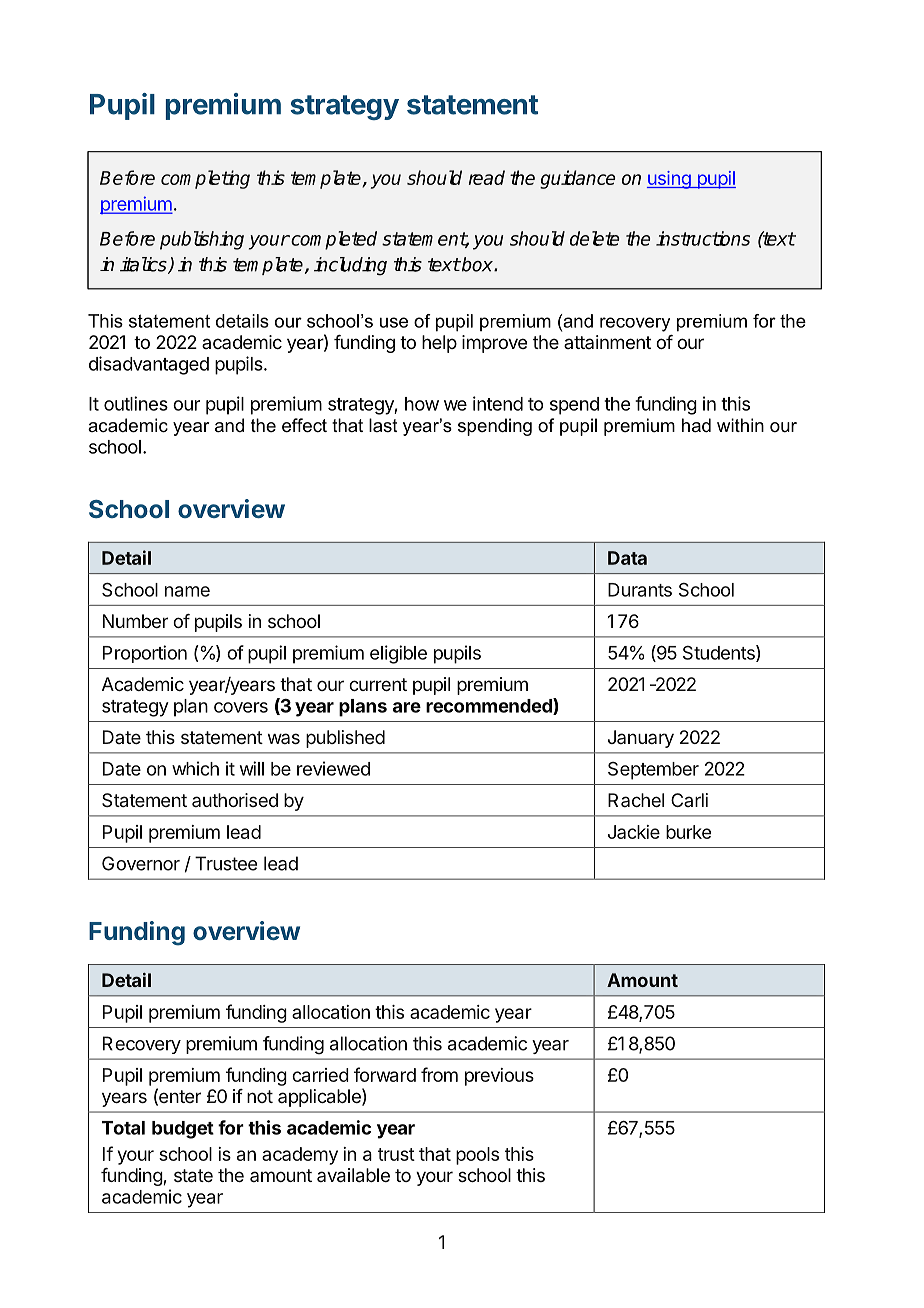  Describe the element at coordinates (627, 558) in the screenshot. I see `Data` at that location.
